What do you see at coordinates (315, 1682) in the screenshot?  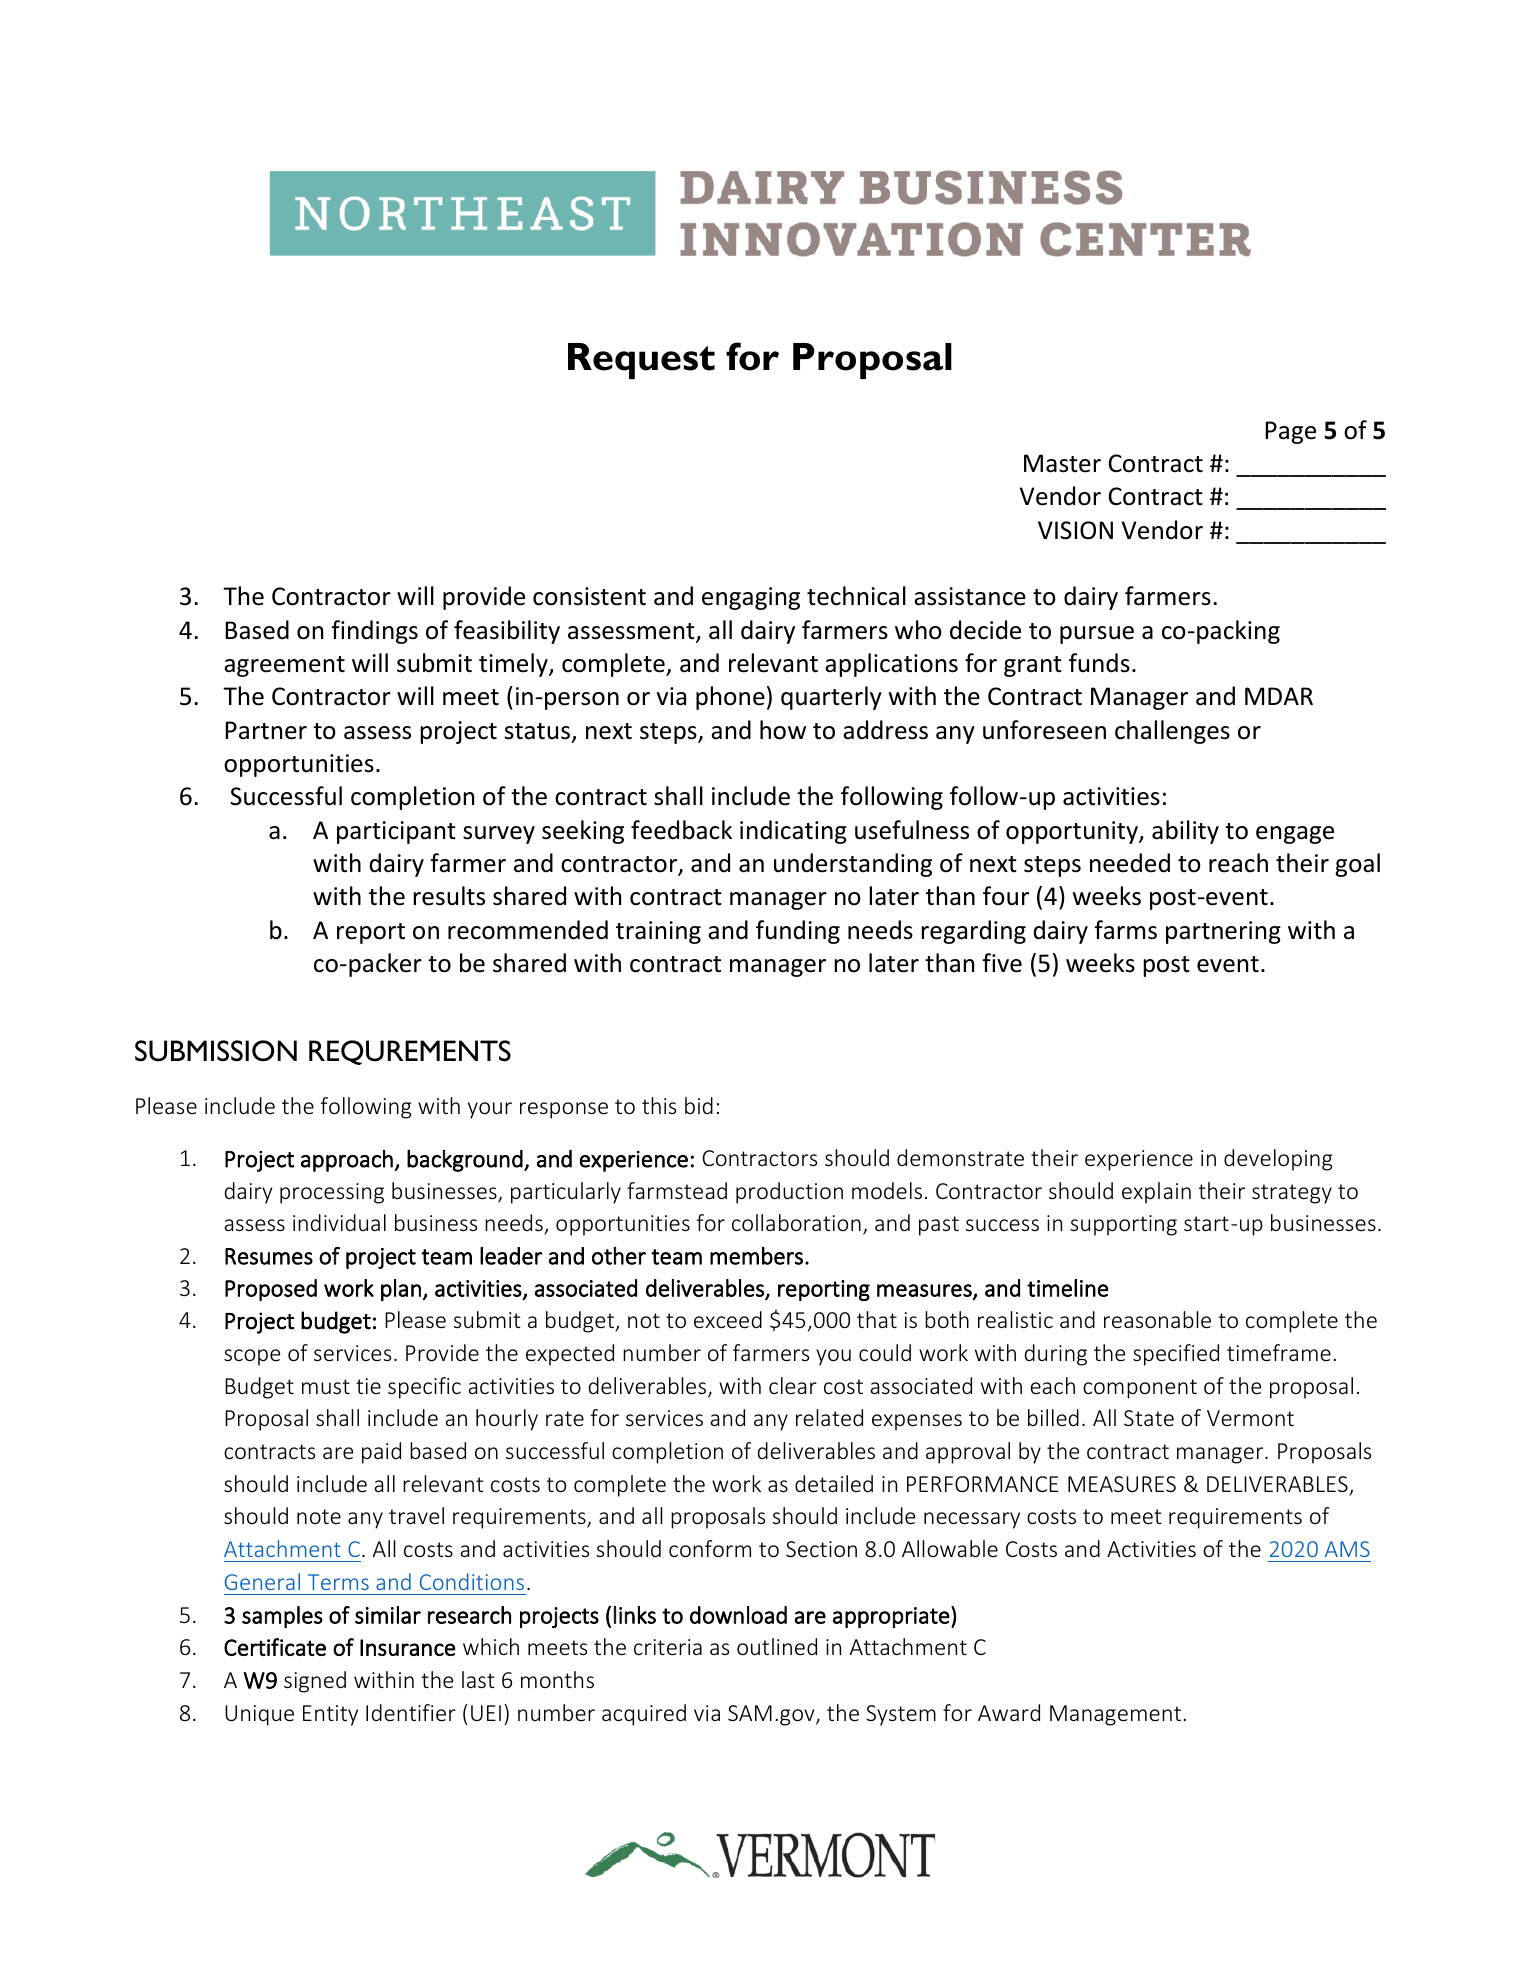 I see `signed` at bounding box center [315, 1682].
